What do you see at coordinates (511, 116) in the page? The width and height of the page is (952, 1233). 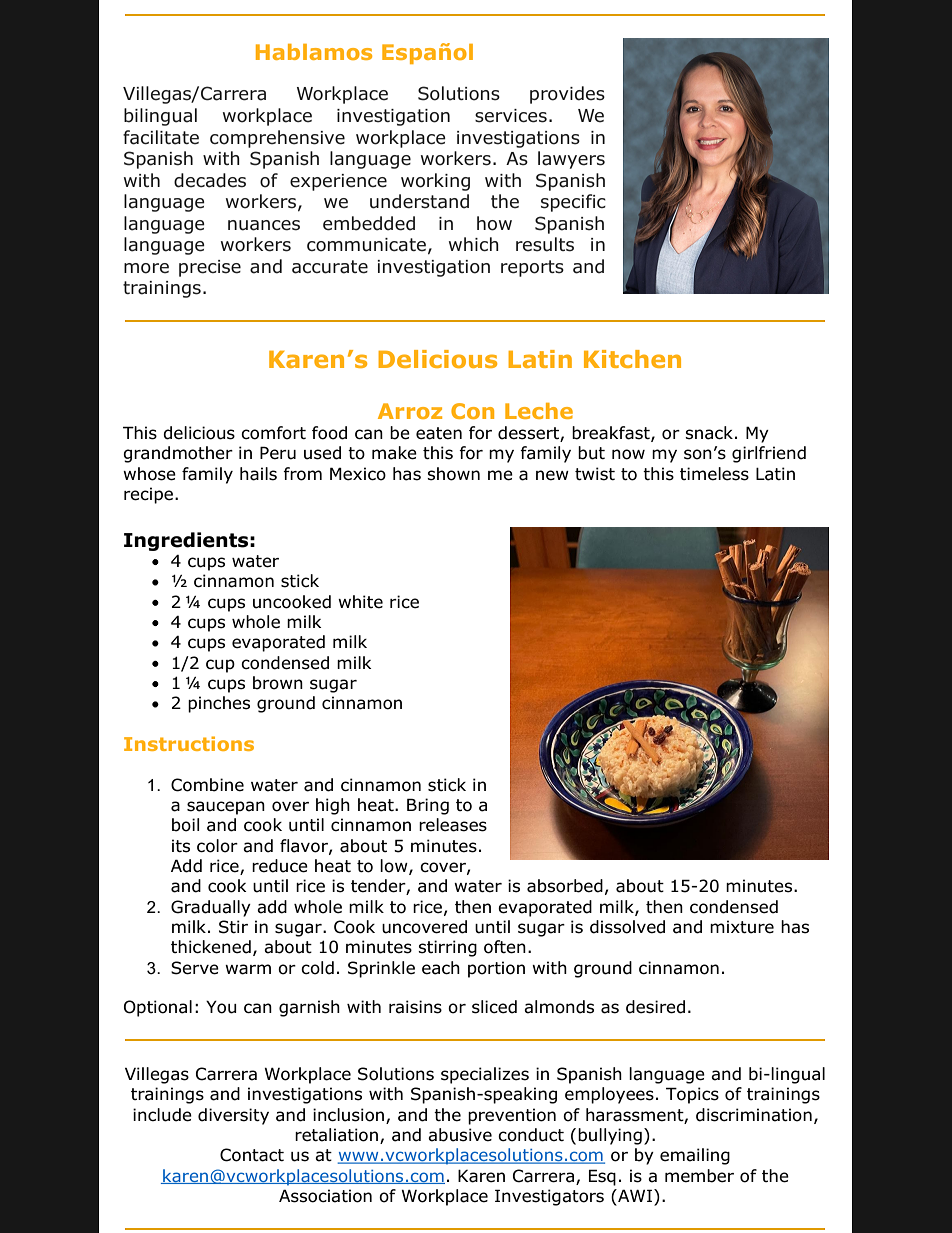 I see `services` at bounding box center [511, 116].
